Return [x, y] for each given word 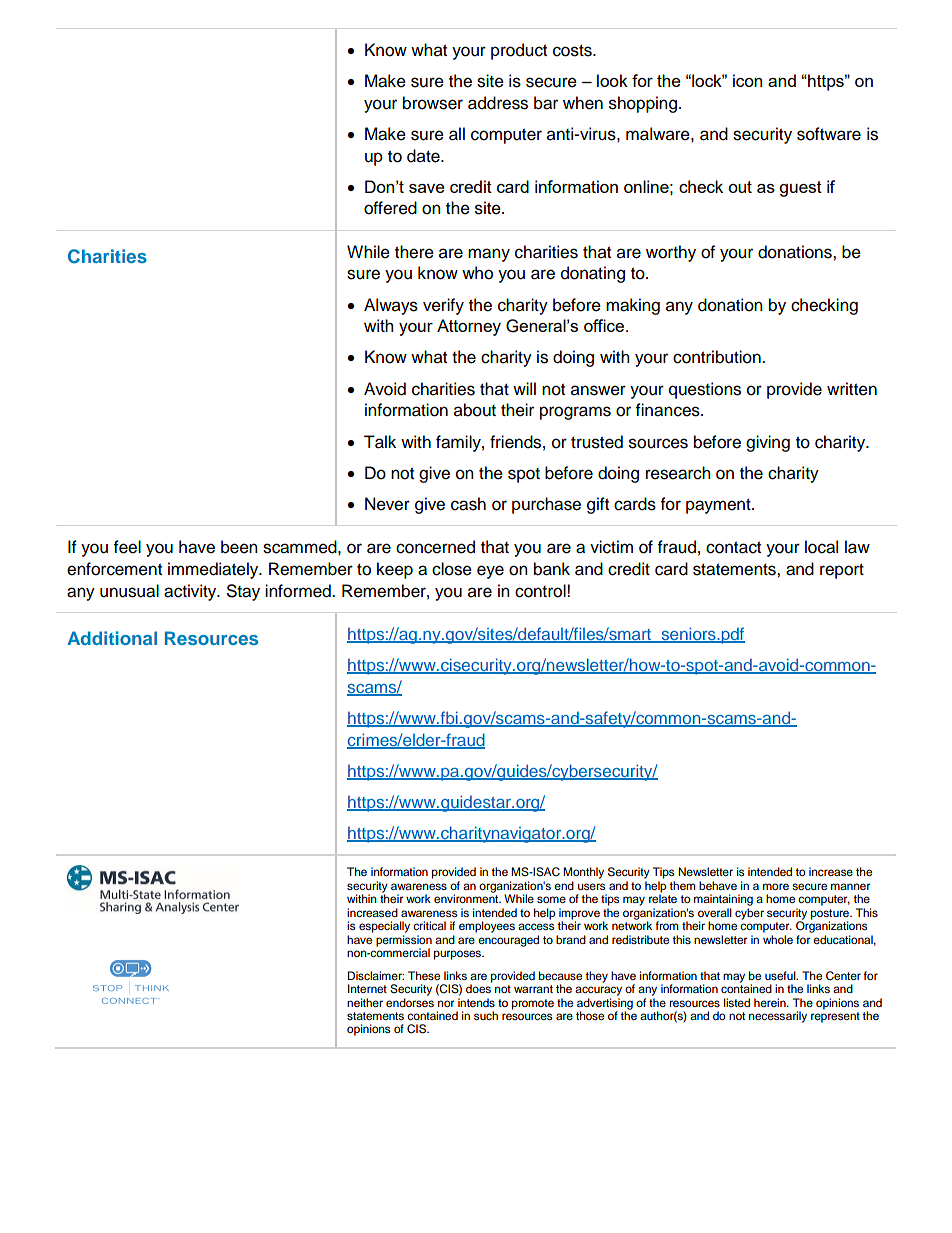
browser [433, 103]
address [498, 103]
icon [747, 80]
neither [365, 1002]
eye [490, 572]
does [479, 987]
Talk [380, 442]
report [842, 571]
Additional [112, 638]
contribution [718, 357]
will [524, 388]
